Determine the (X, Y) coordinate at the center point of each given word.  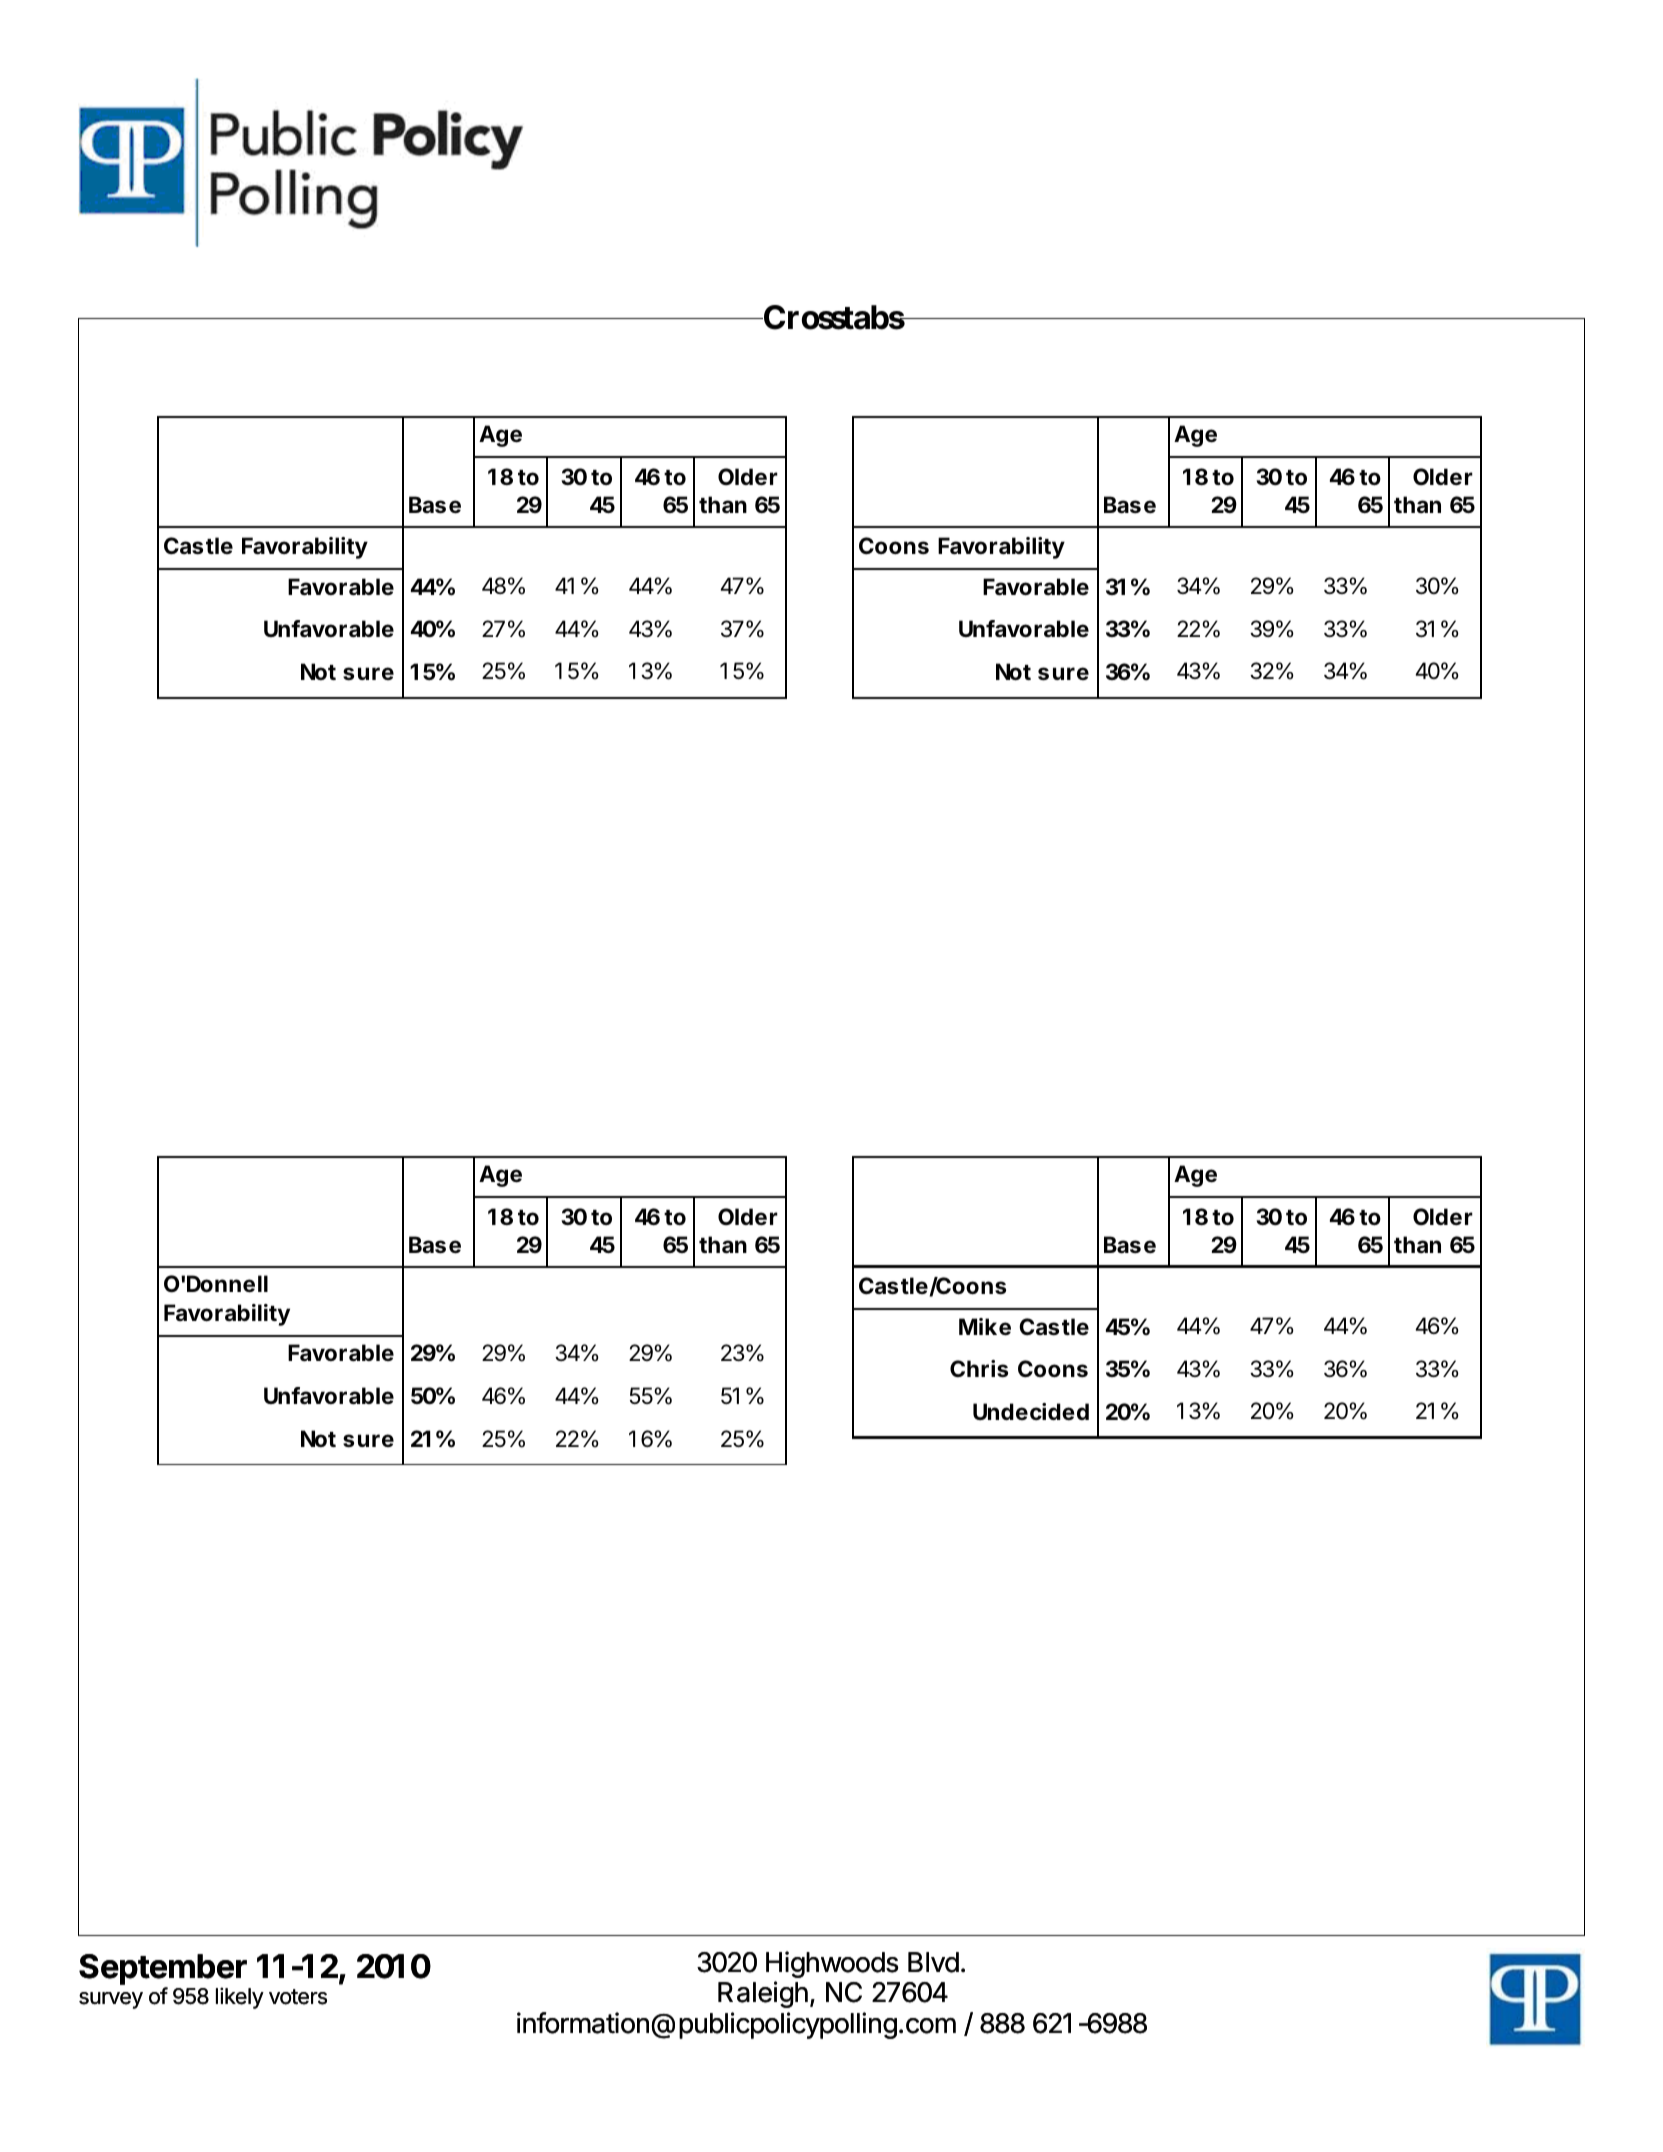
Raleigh (763, 1994)
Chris (979, 1369)
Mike (985, 1327)
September (163, 1969)
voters (298, 1997)
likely (240, 1998)
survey (111, 2000)
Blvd (933, 1962)
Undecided (1031, 1411)
